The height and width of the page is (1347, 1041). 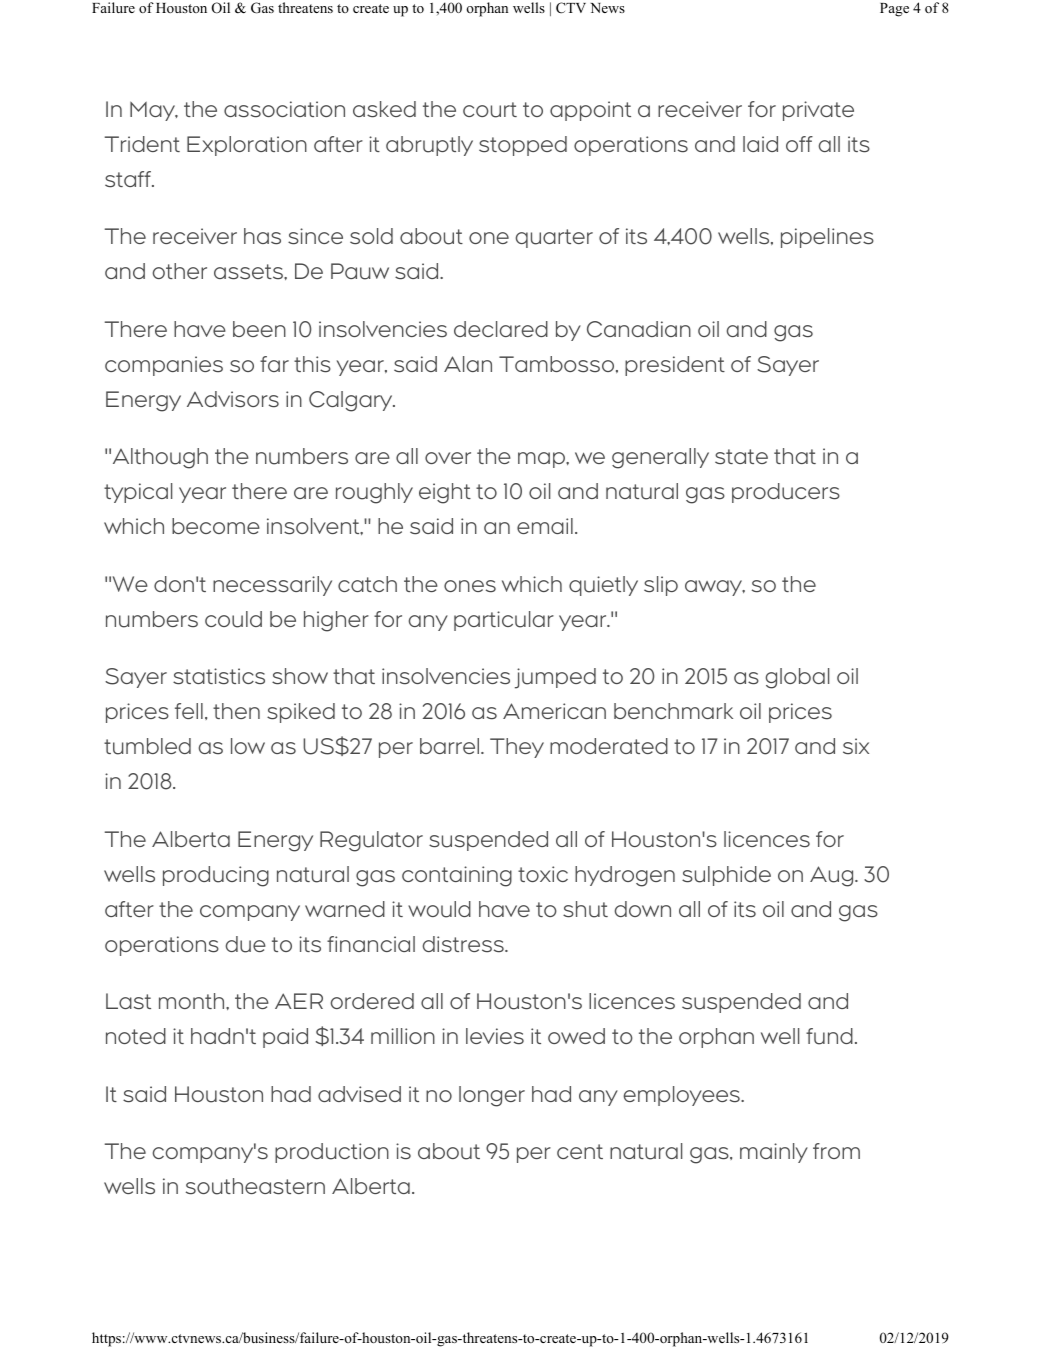 I want to click on association, so click(x=284, y=109).
